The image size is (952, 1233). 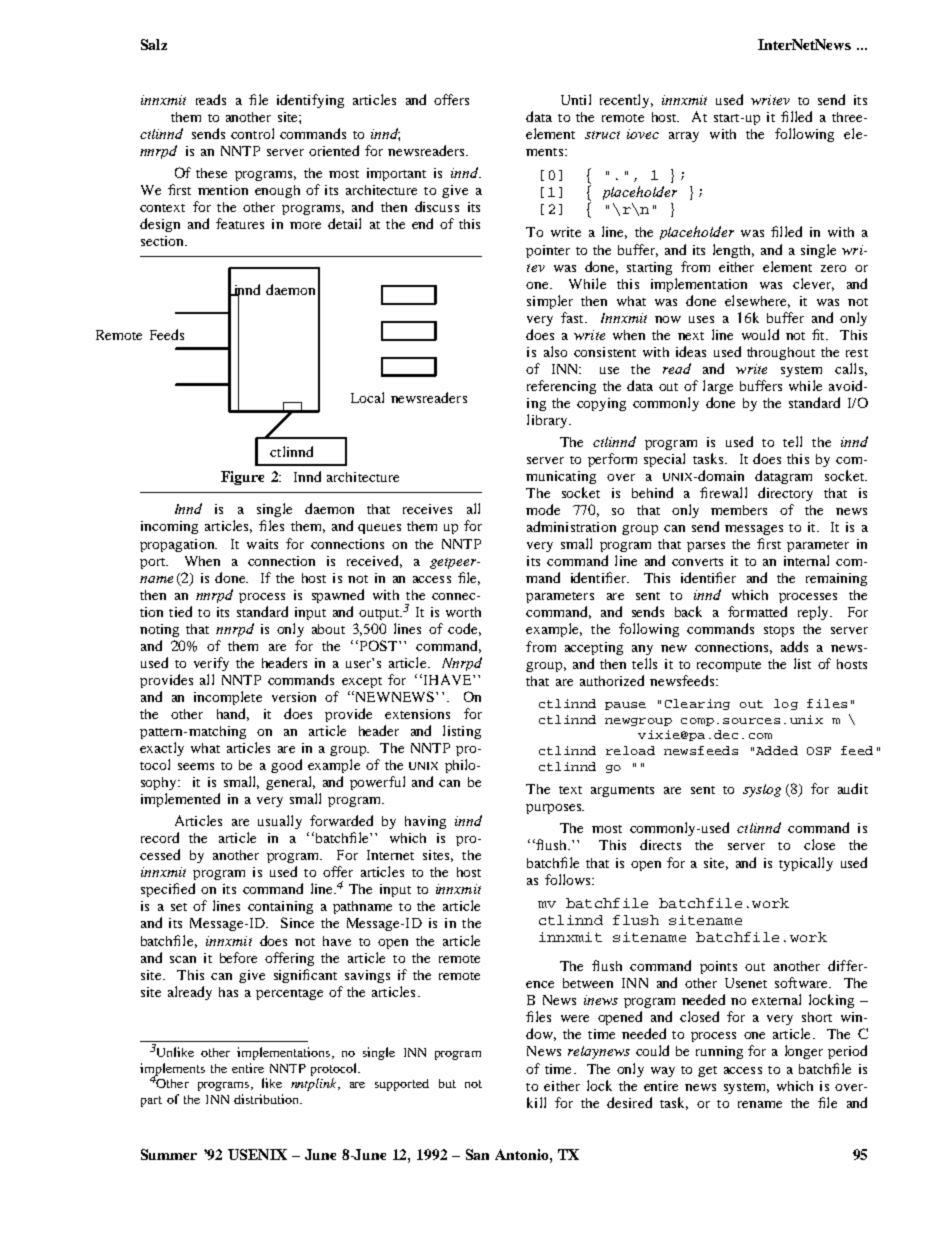 I want to click on Until, so click(x=576, y=99).
